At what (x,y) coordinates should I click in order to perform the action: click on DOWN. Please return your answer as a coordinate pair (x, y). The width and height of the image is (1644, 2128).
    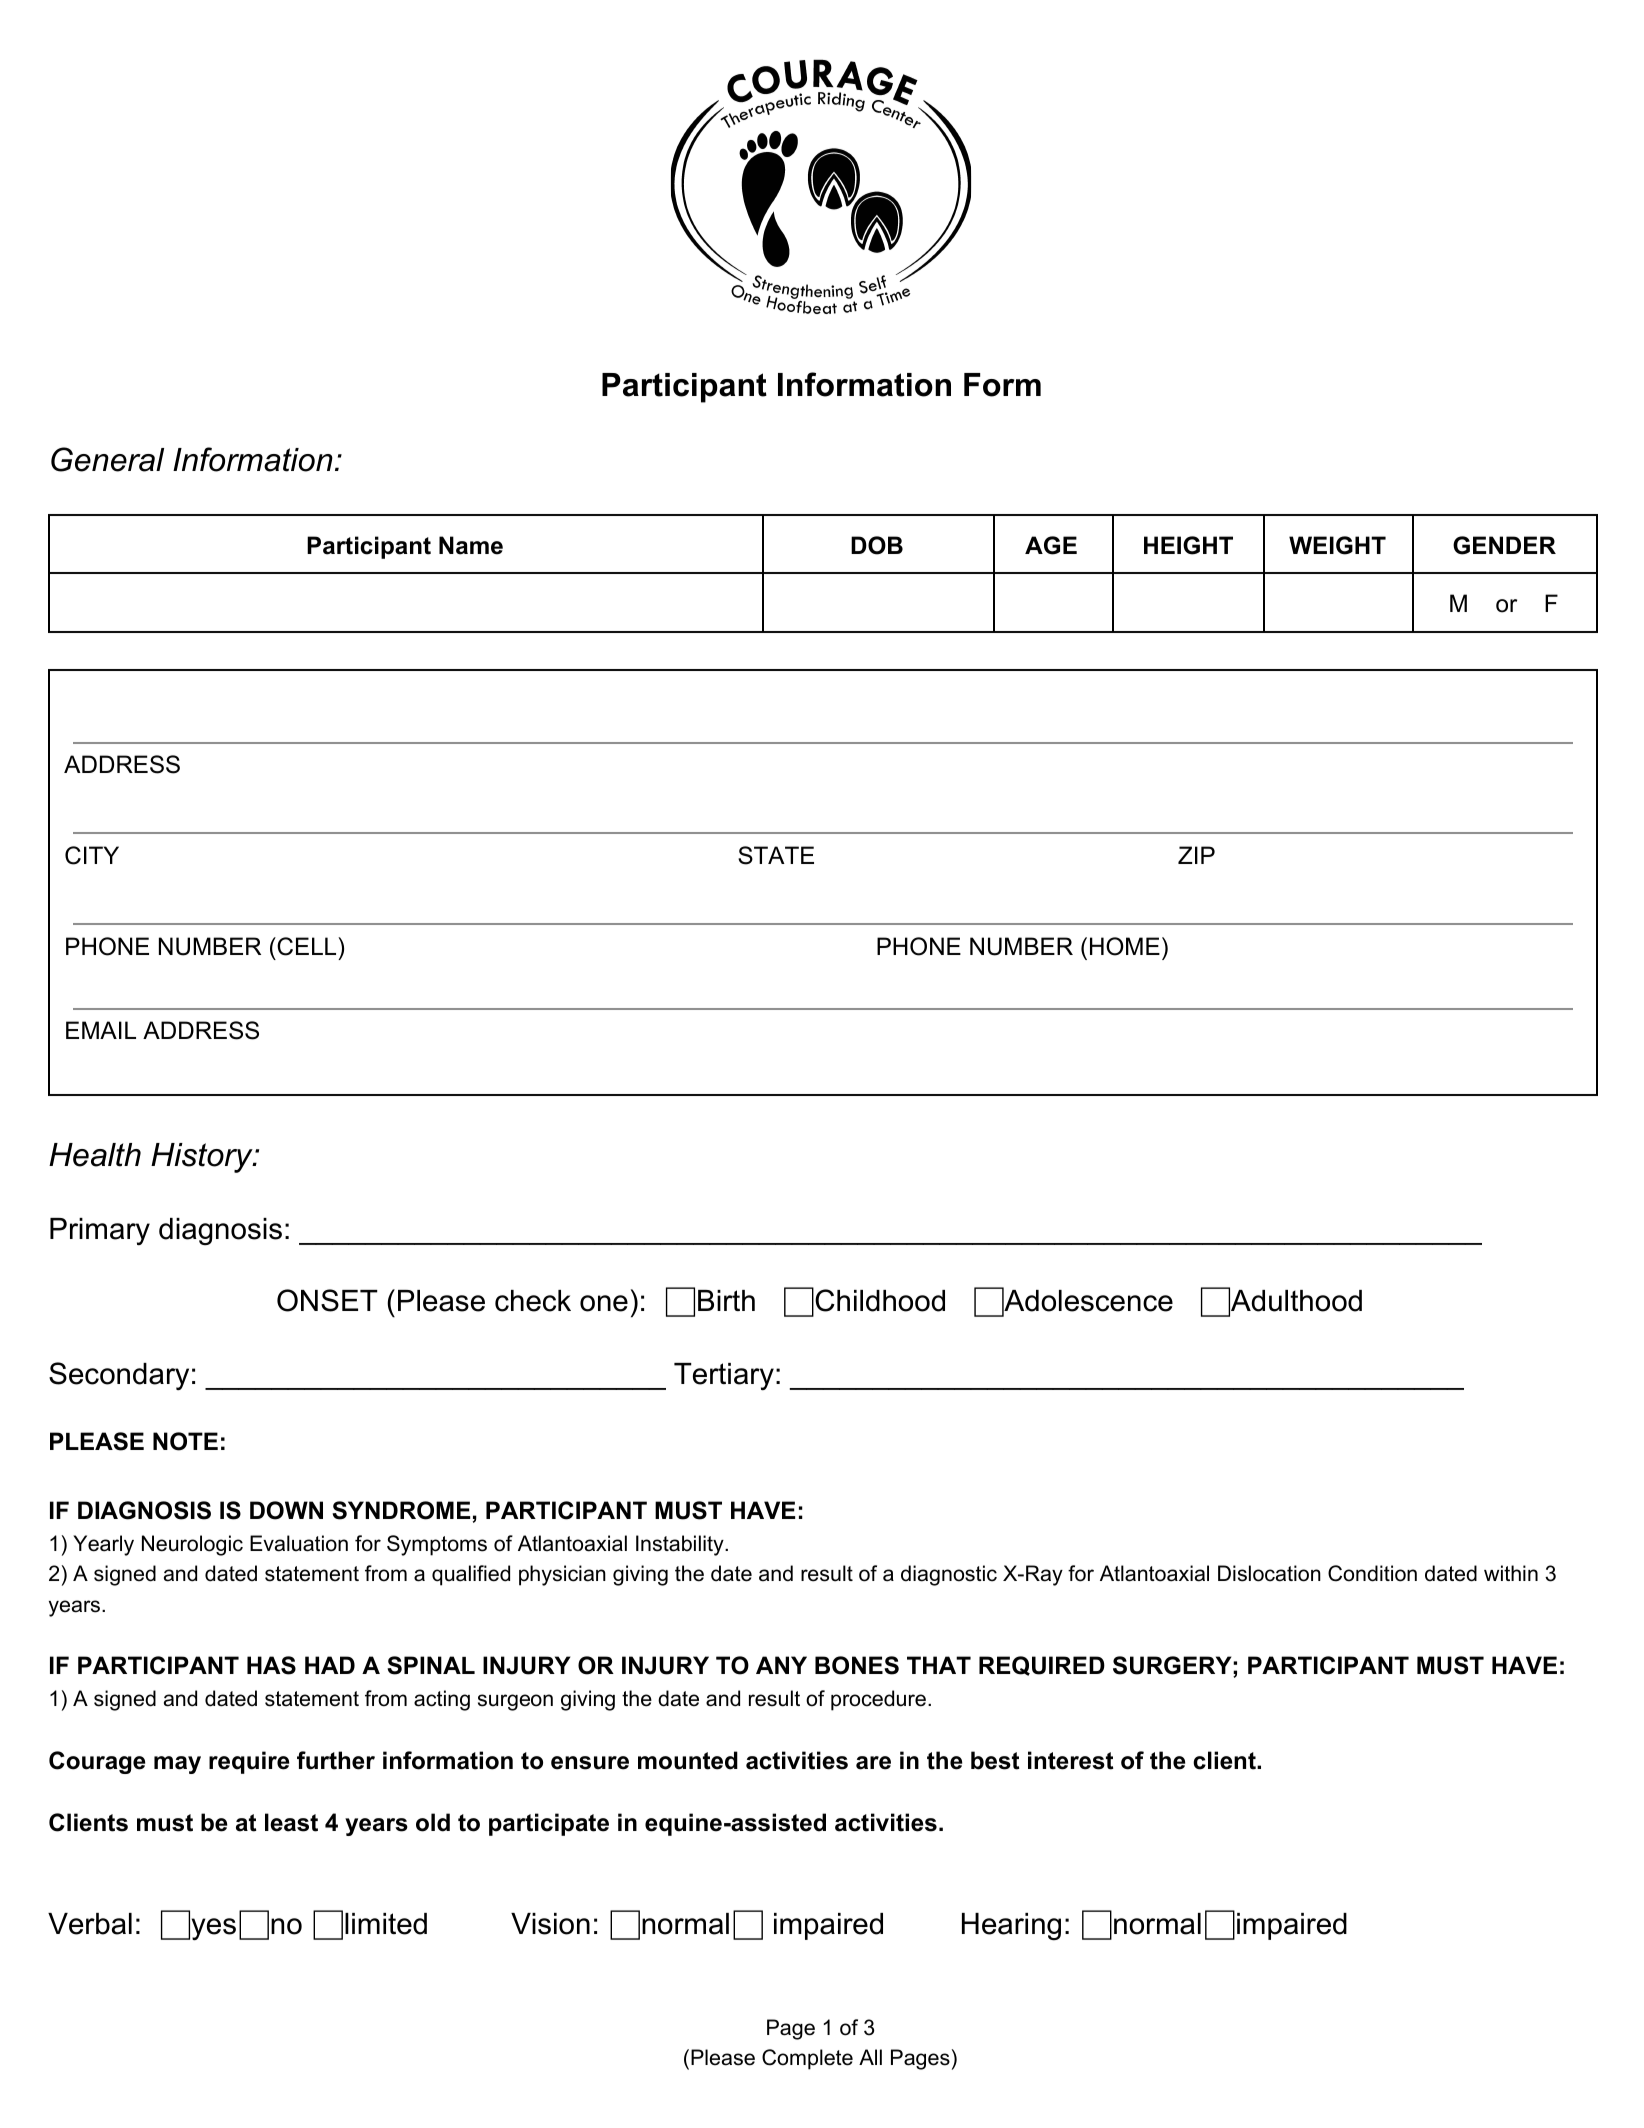
    Looking at the image, I should click on (286, 1510).
